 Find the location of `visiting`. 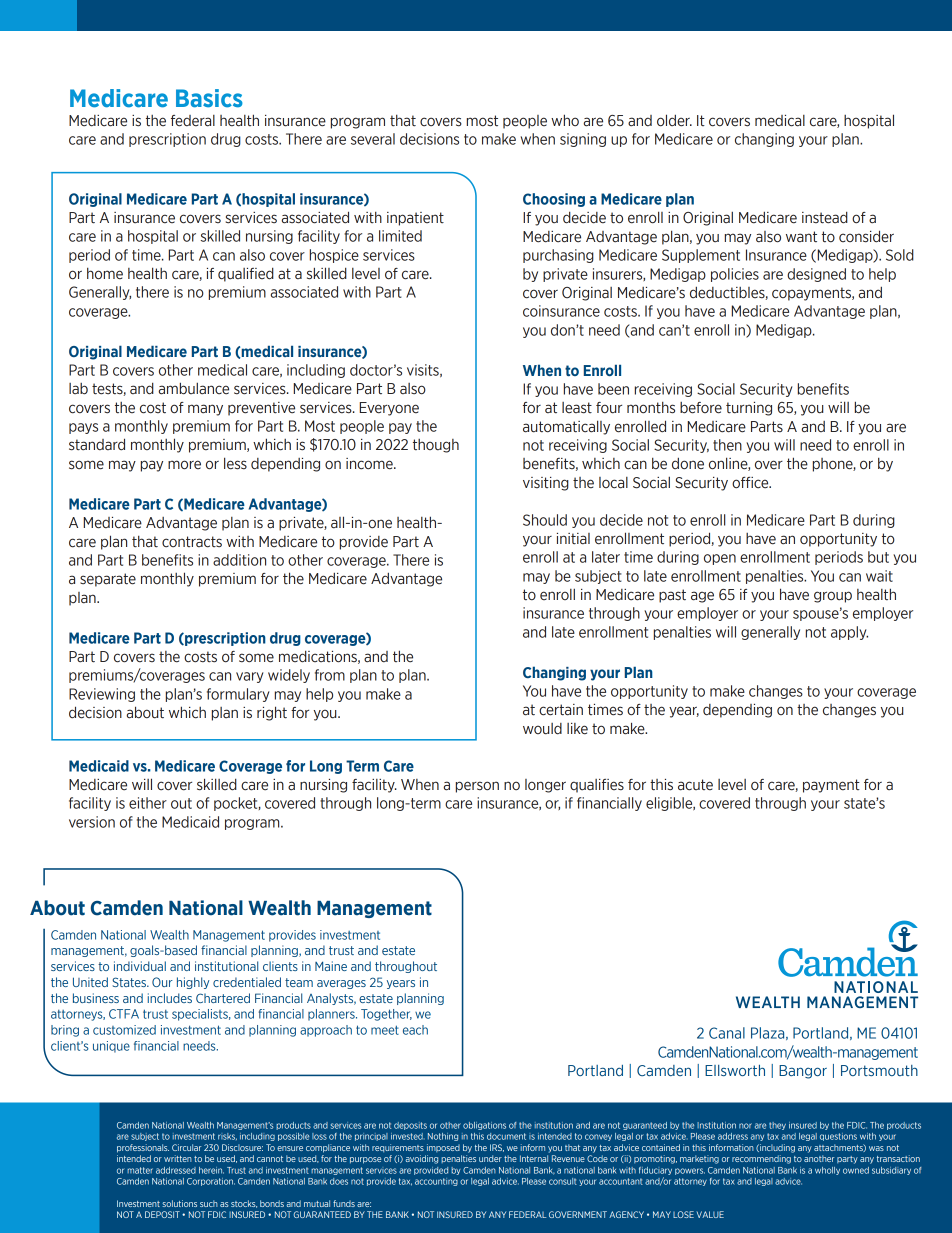

visiting is located at coordinates (546, 484).
